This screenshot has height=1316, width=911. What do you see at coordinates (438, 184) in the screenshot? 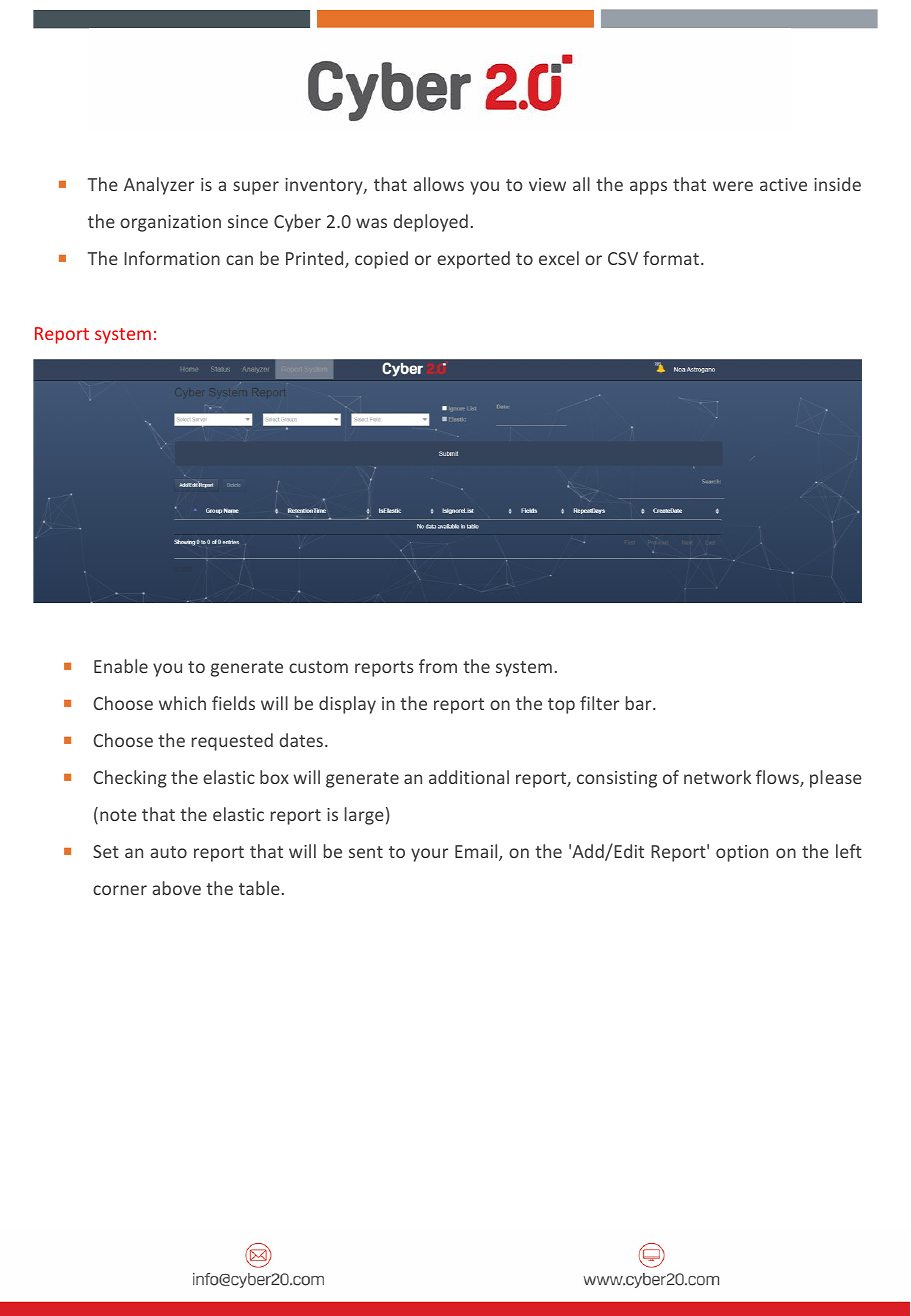
I see `allows` at bounding box center [438, 184].
